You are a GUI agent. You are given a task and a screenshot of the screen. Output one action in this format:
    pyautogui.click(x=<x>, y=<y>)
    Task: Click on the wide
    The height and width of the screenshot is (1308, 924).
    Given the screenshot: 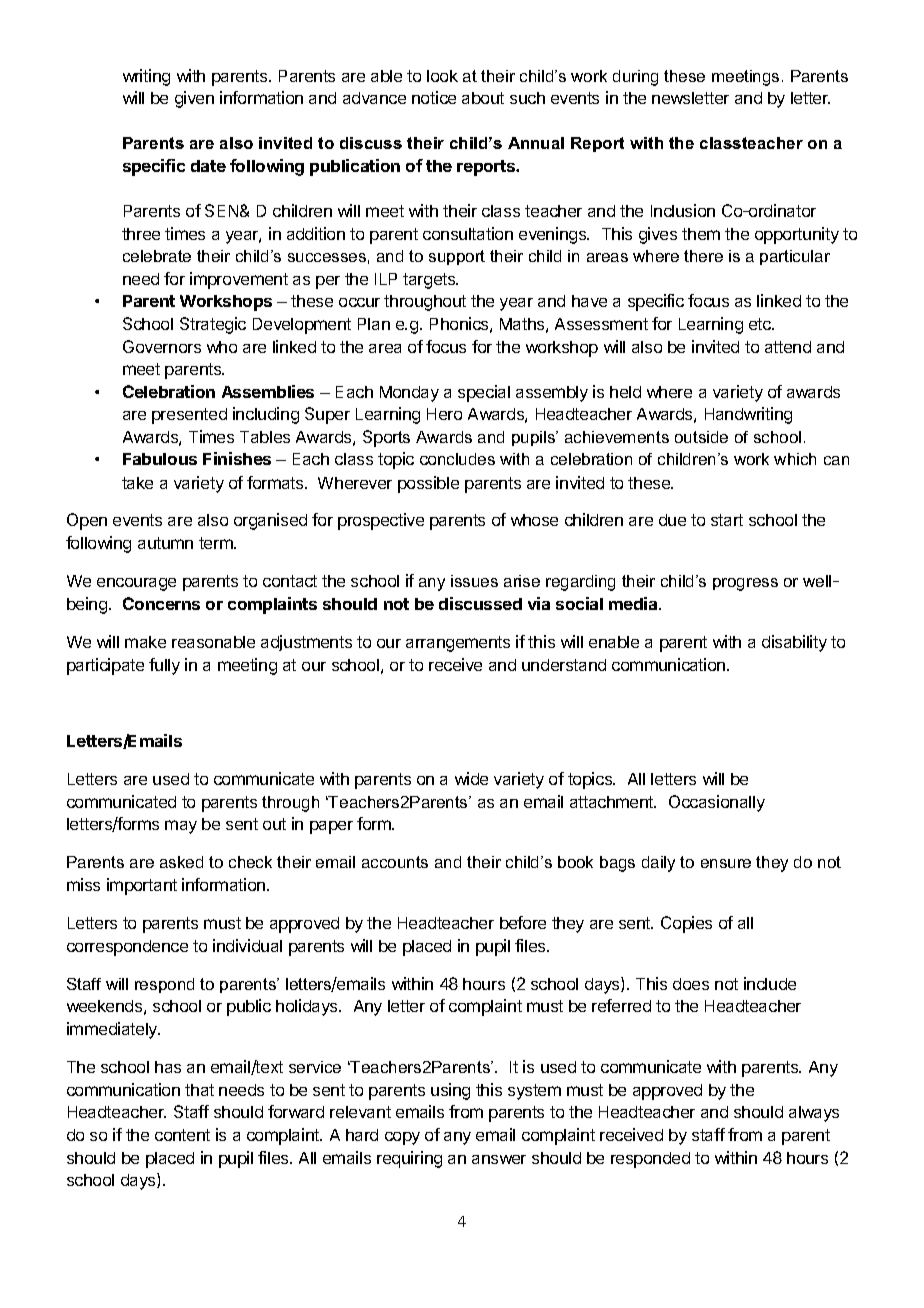 What is the action you would take?
    pyautogui.click(x=471, y=778)
